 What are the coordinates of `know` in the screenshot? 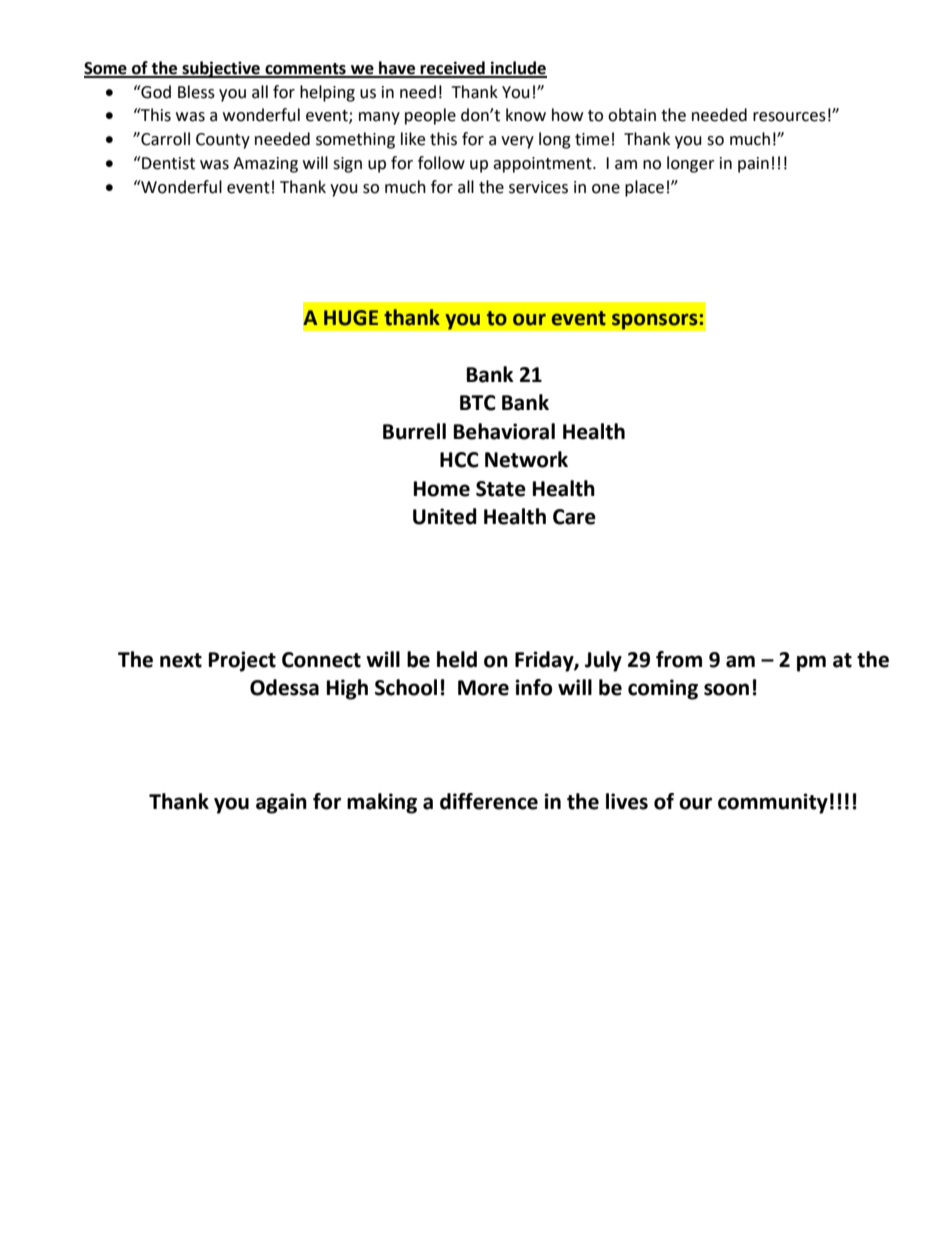 It's located at (526, 115).
